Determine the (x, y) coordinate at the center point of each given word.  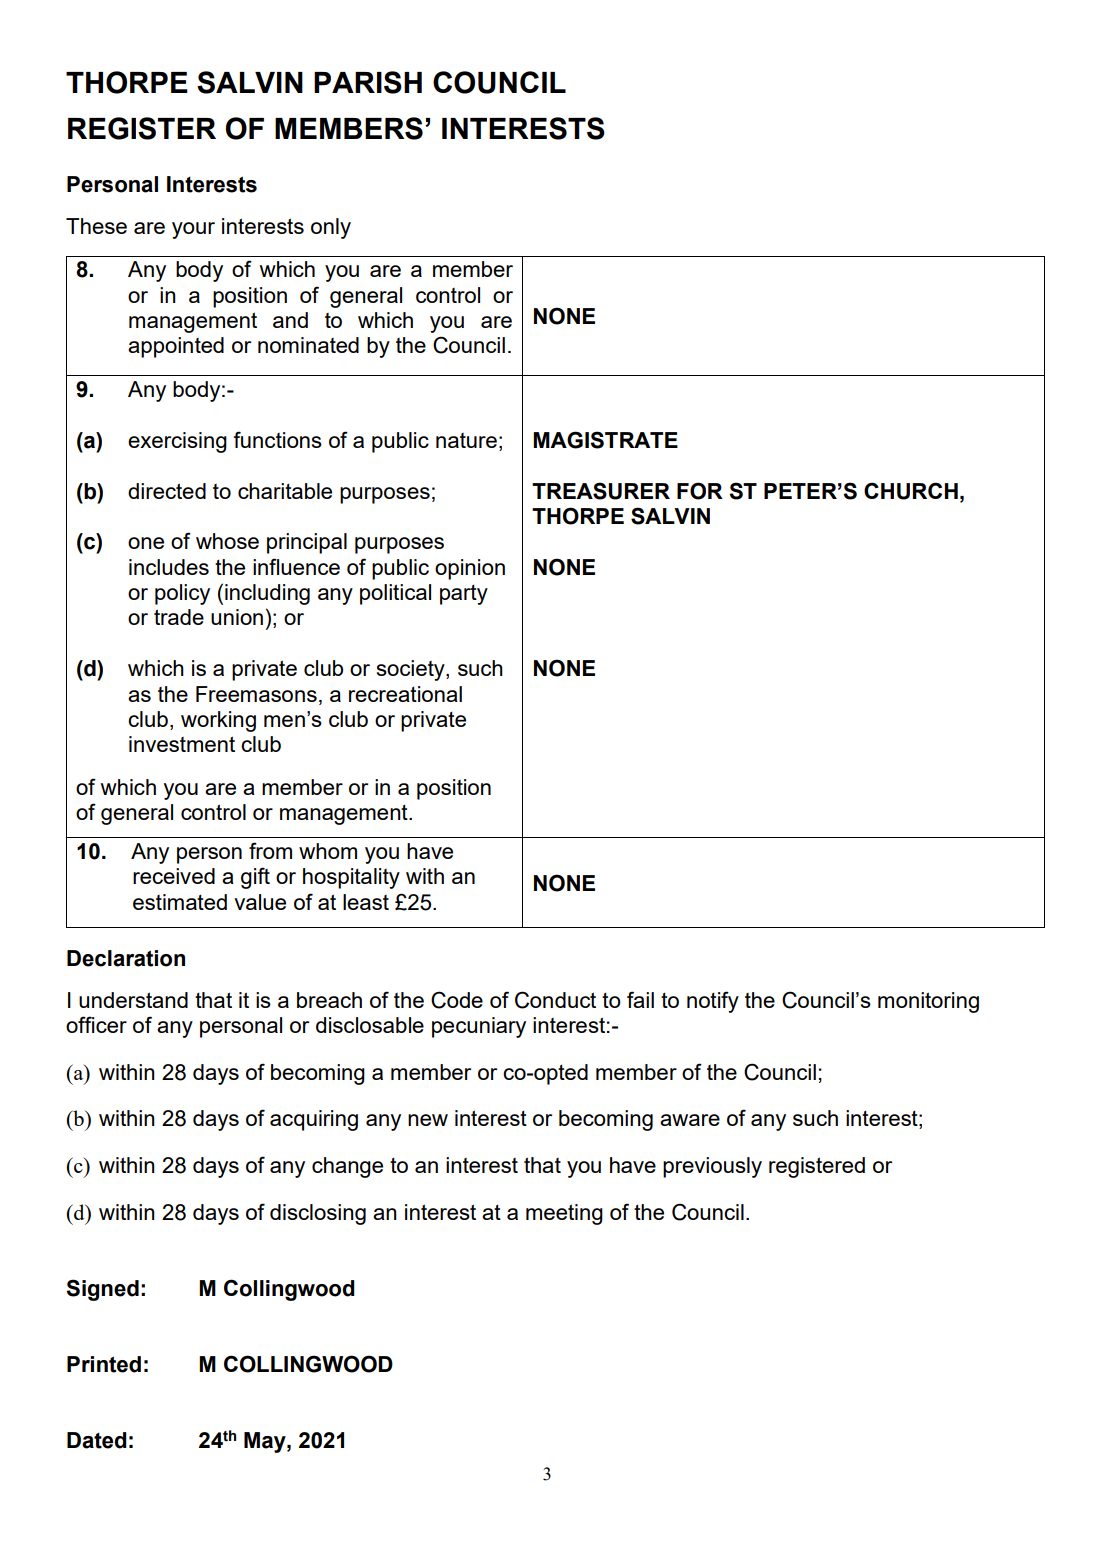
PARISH (368, 82)
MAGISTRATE (605, 440)
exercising (177, 442)
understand (133, 1000)
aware (690, 1120)
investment (182, 744)
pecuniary (479, 1027)
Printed (104, 1364)
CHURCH (911, 491)
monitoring (928, 1002)
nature (466, 440)
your (193, 230)
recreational (405, 694)
